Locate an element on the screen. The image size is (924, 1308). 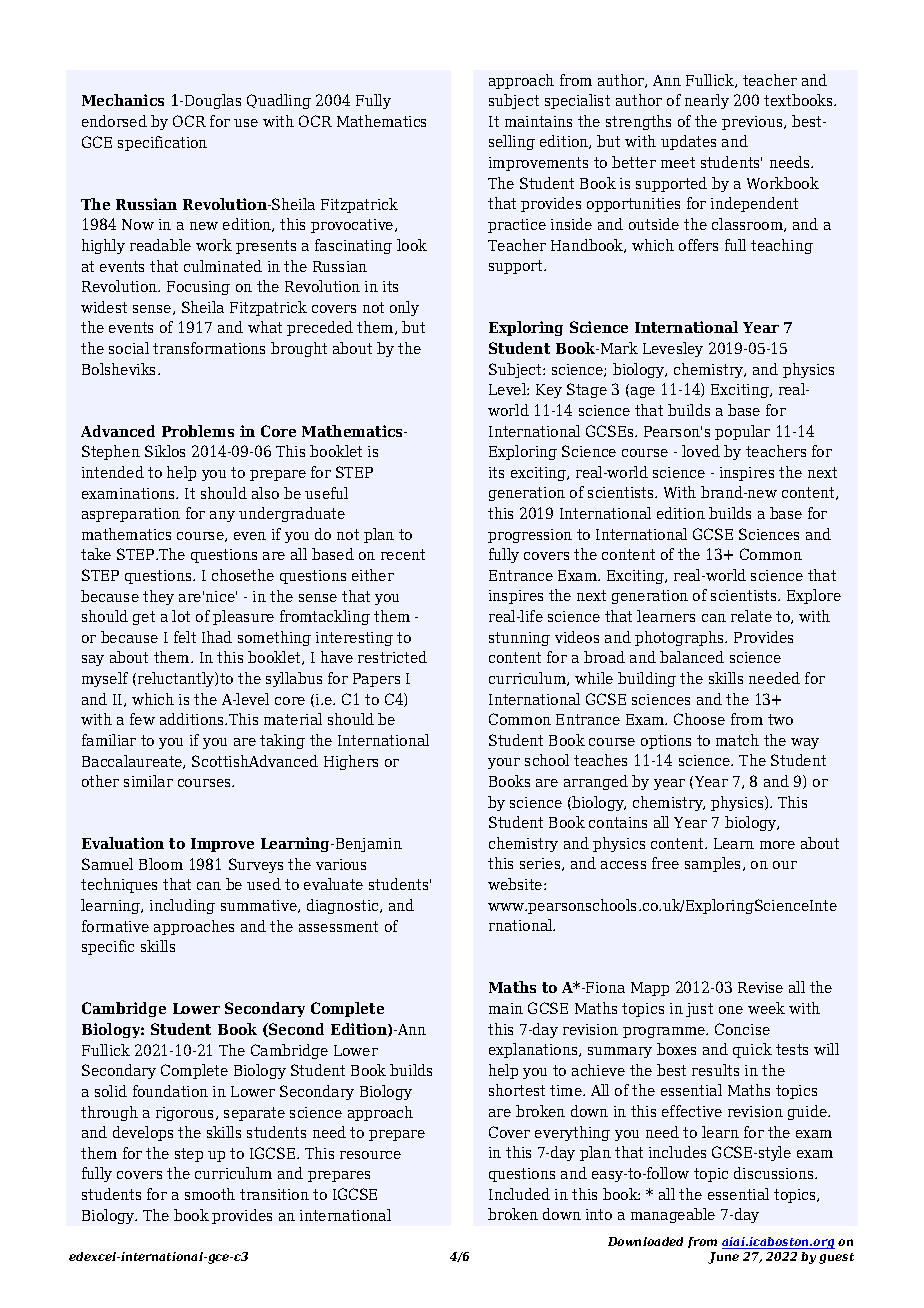
endorsed is located at coordinates (114, 121).
